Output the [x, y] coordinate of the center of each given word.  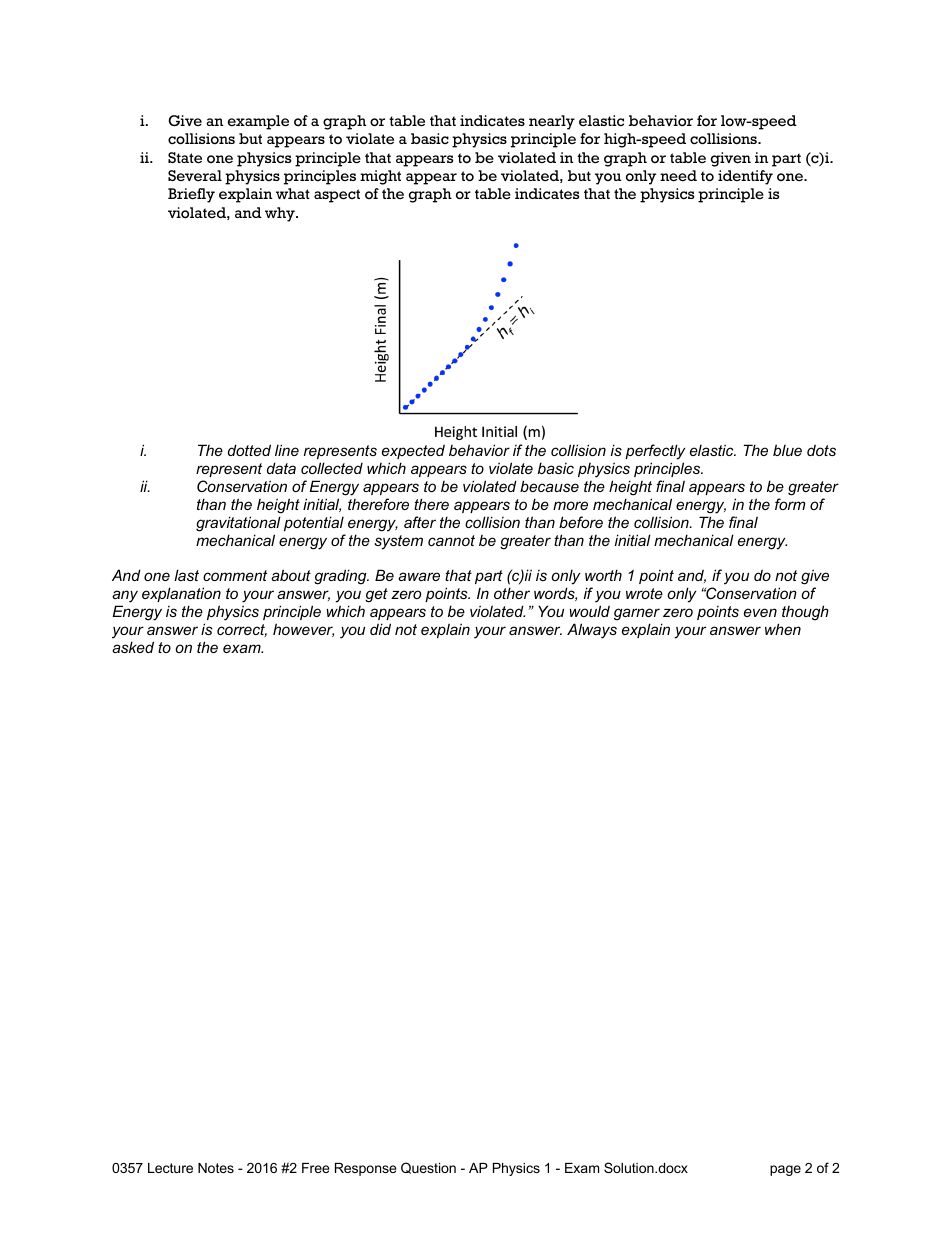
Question [428, 1168]
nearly [552, 122]
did [380, 629]
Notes [216, 1168]
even [760, 612]
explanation [181, 594]
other [512, 593]
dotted [249, 450]
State [185, 158]
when [783, 629]
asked [133, 647]
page [785, 1170]
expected [413, 451]
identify [745, 177]
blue [787, 450]
